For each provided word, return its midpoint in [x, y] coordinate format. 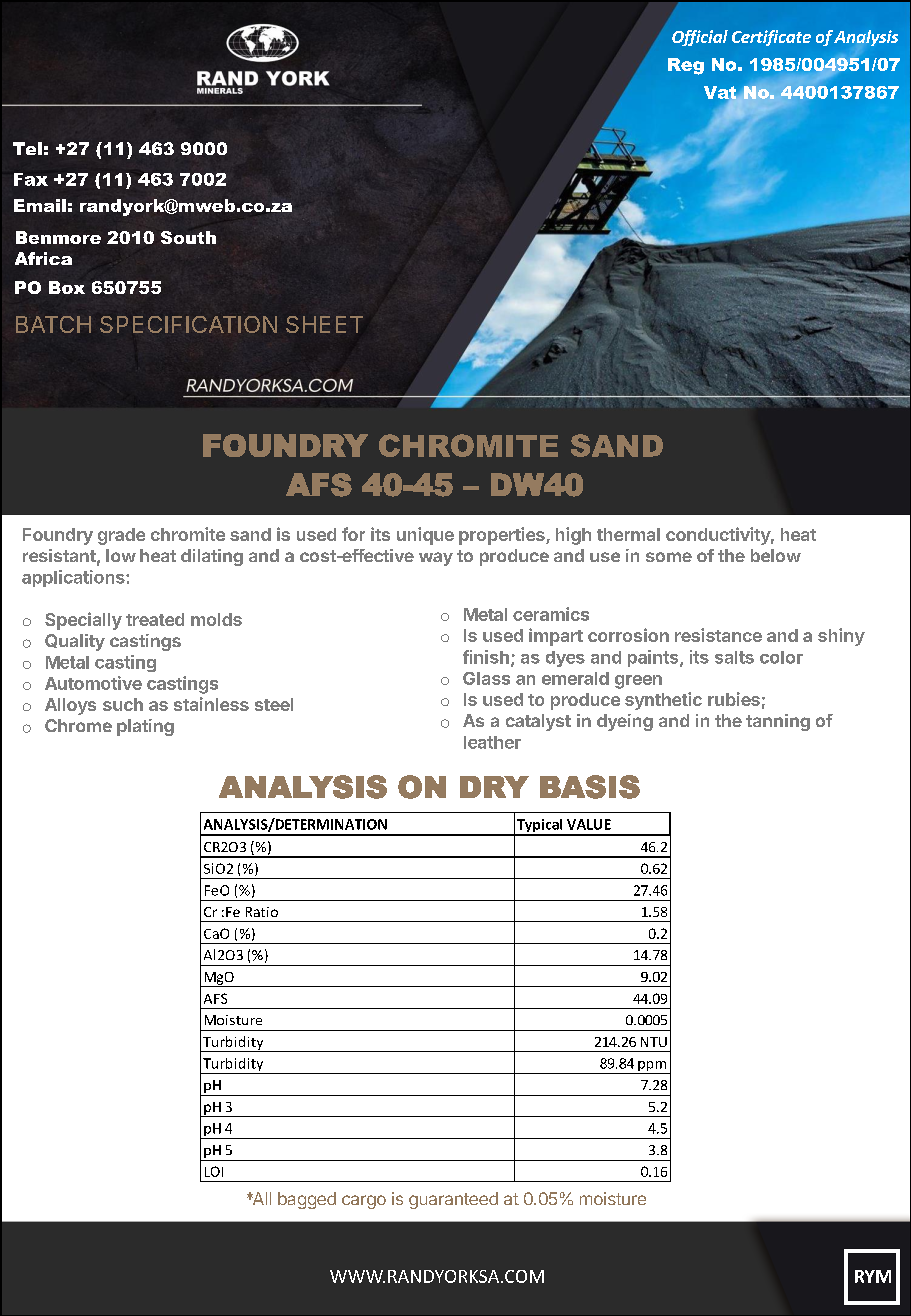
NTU [654, 1042]
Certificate [771, 38]
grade [121, 536]
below [776, 555]
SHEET [324, 324]
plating [145, 727]
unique [425, 536]
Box [67, 287]
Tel [27, 148]
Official [700, 38]
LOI [214, 1171]
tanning [778, 722]
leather [492, 742]
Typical [540, 827]
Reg [686, 66]
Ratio [262, 912]
